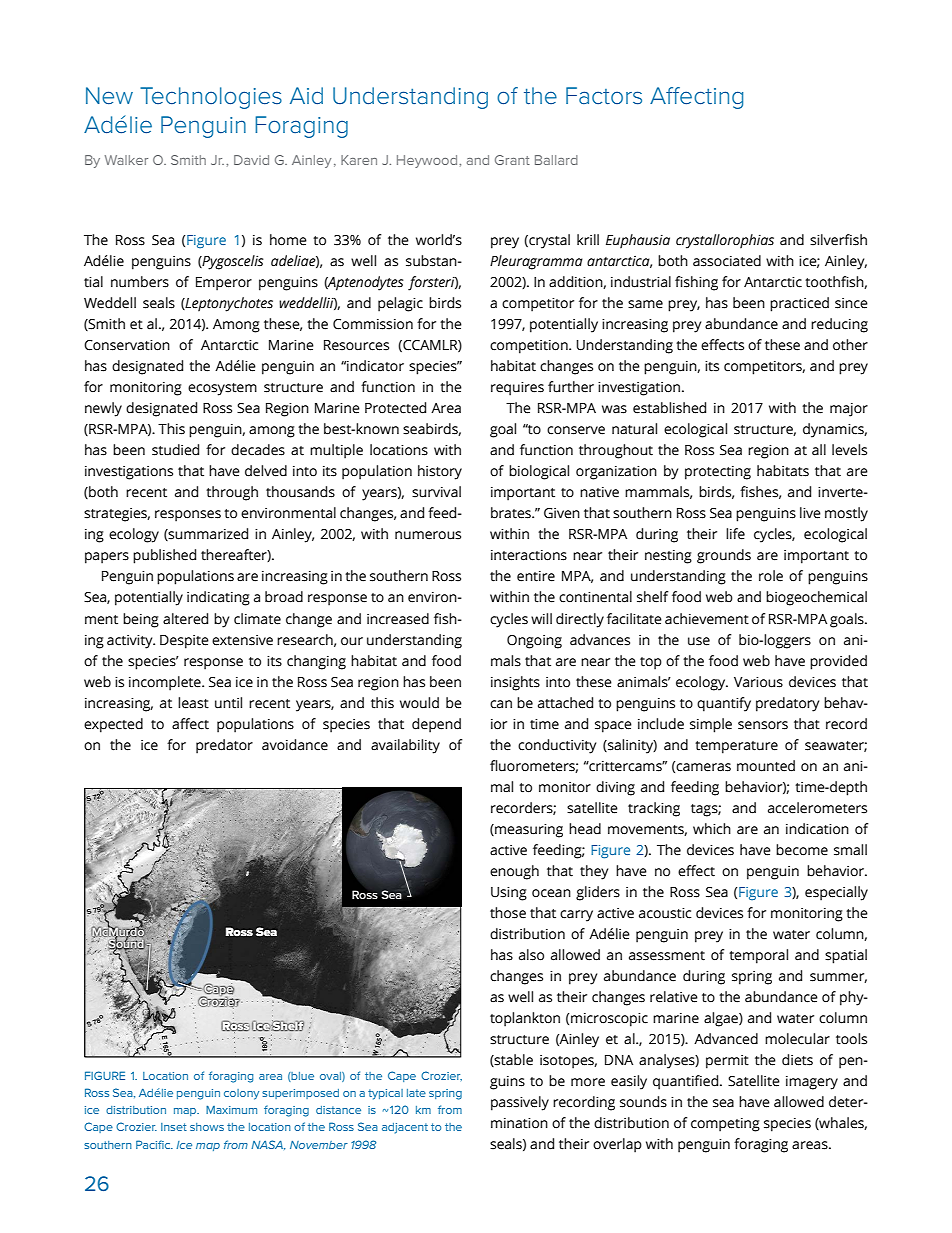 The width and height of the page is (952, 1233). I want to click on protecting, so click(718, 473).
